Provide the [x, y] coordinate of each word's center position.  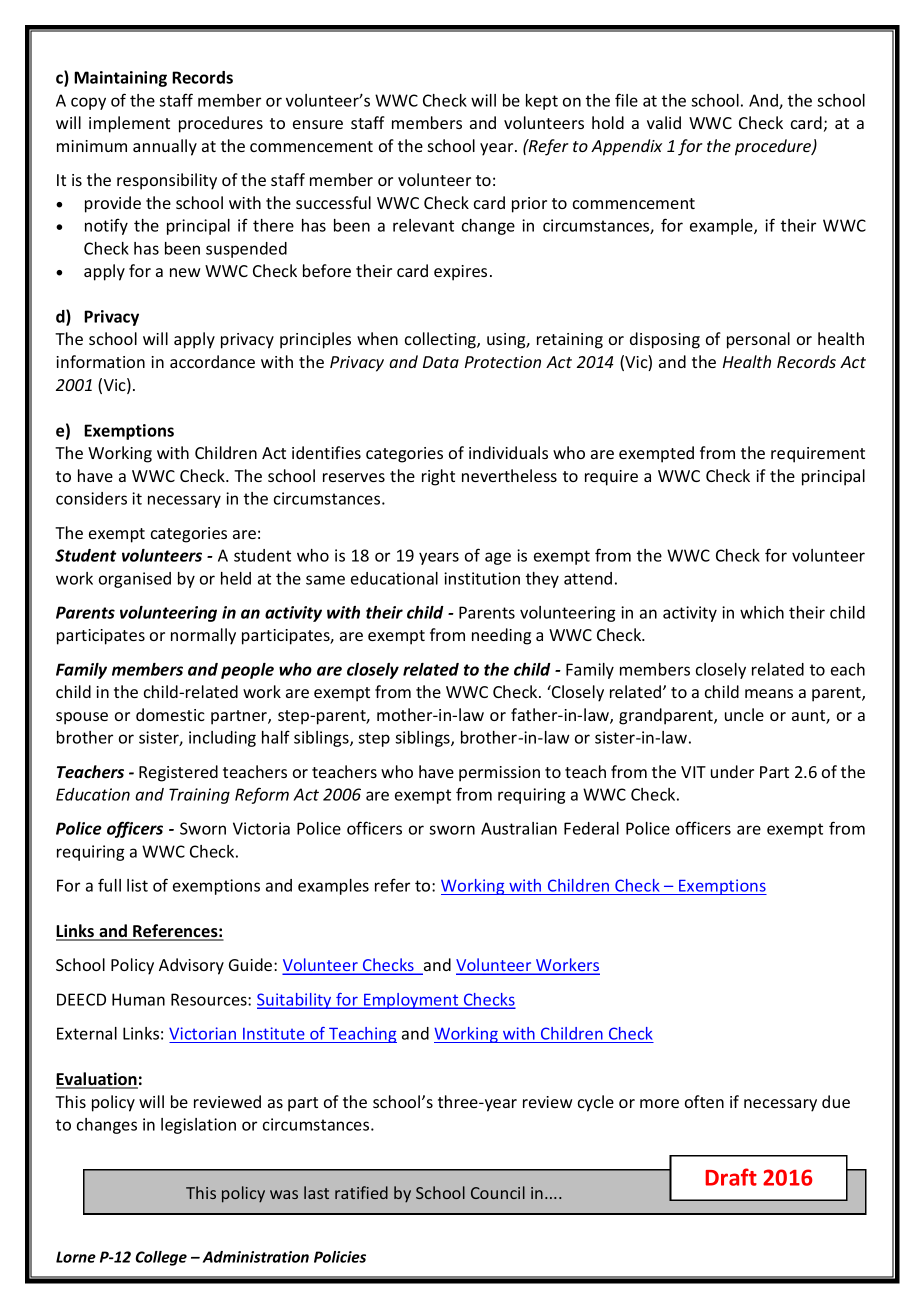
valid [664, 122]
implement [129, 124]
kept [542, 102]
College [161, 1258]
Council [498, 1192]
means [769, 693]
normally [203, 636]
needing [501, 636]
